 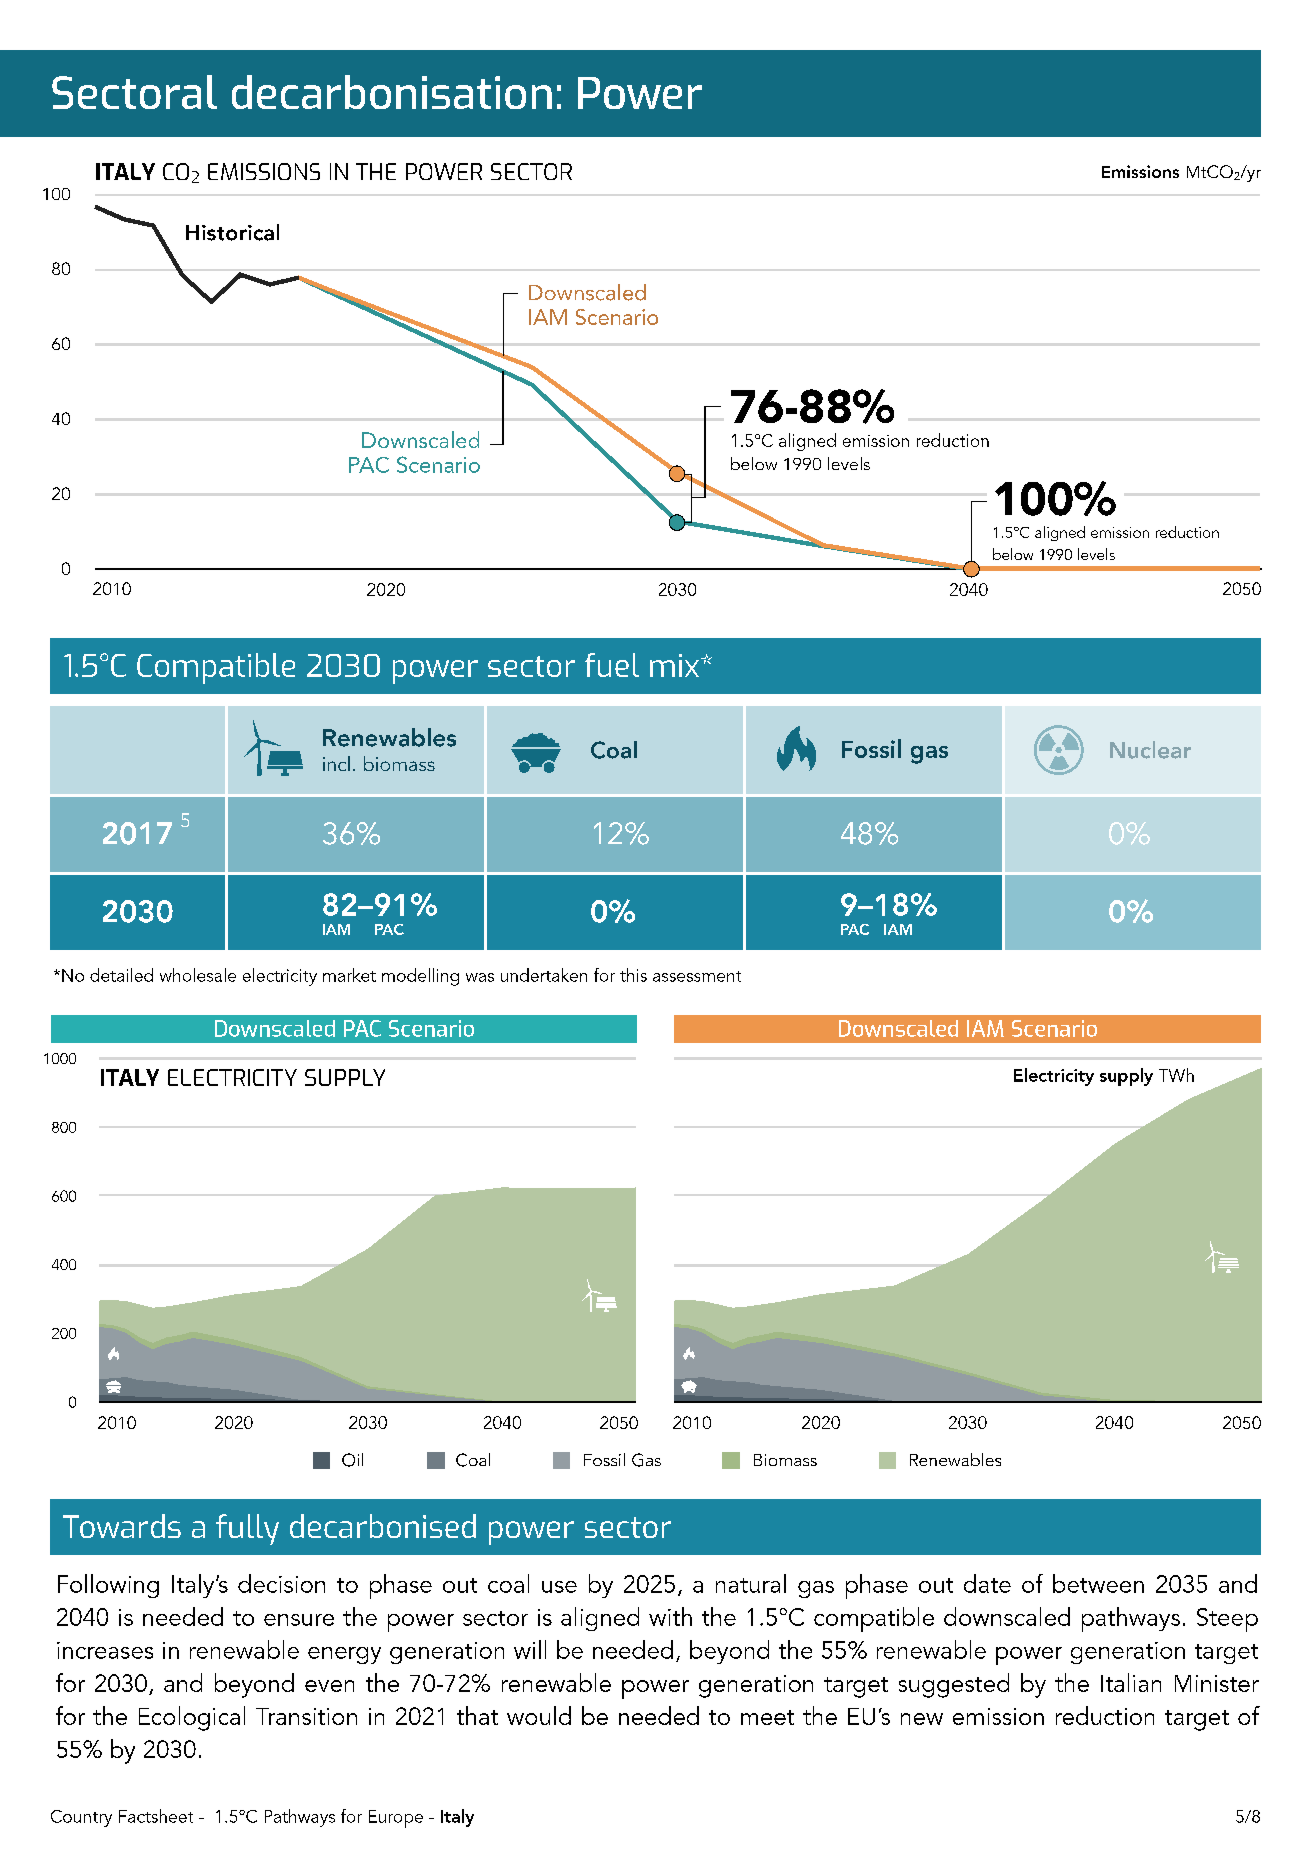 What do you see at coordinates (612, 665) in the screenshot?
I see `fuel` at bounding box center [612, 665].
